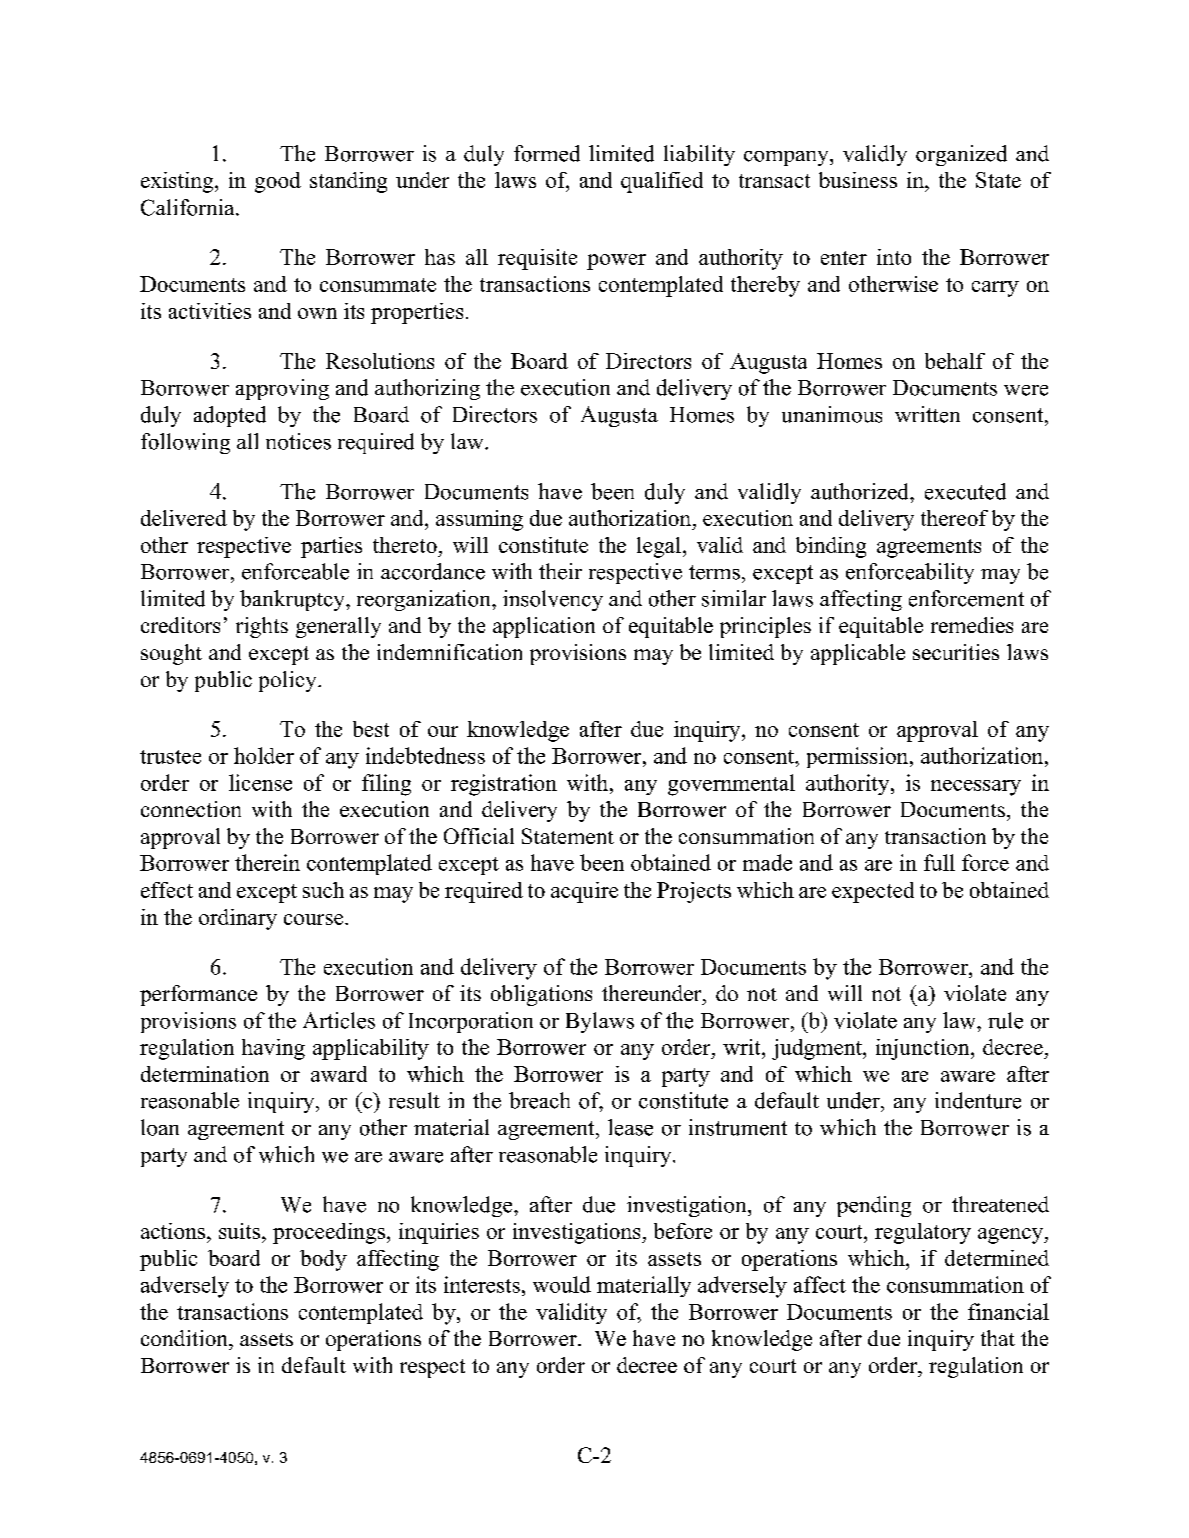 Image resolution: width=1189 pixels, height=1538 pixels. I want to click on body, so click(323, 1260).
